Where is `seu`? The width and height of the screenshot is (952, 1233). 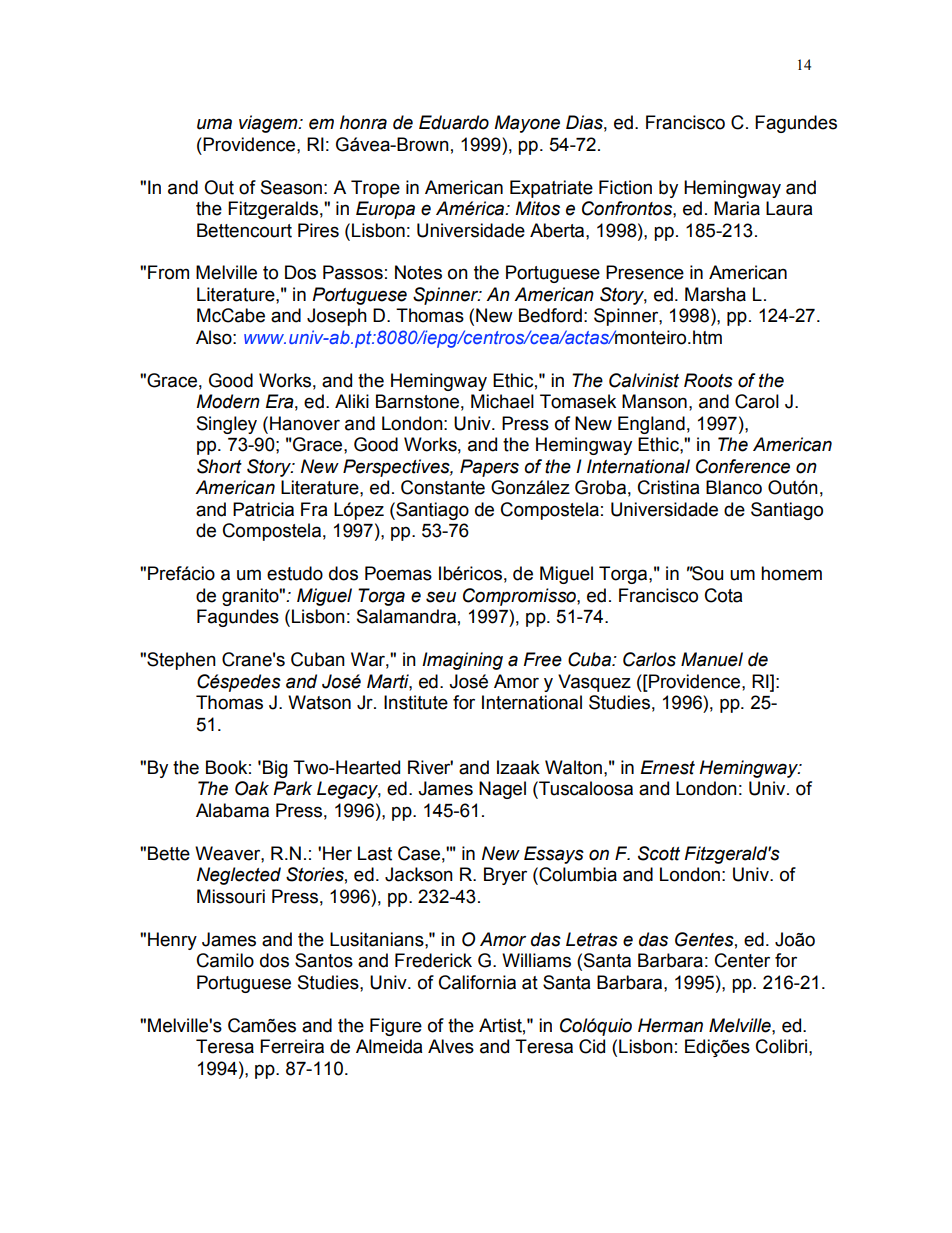 seu is located at coordinates (441, 597).
